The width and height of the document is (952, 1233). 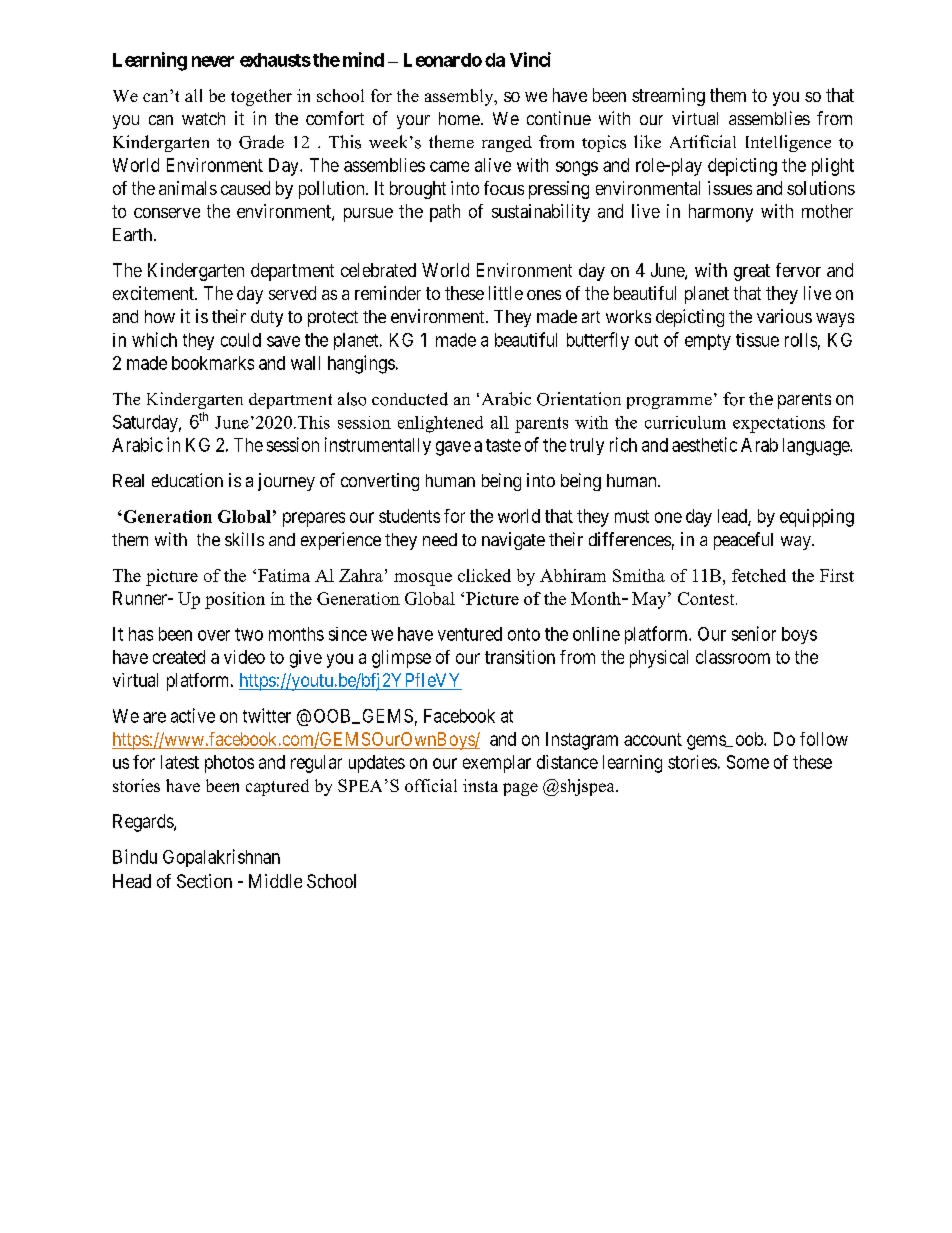 I want to click on fetched, so click(x=759, y=575).
